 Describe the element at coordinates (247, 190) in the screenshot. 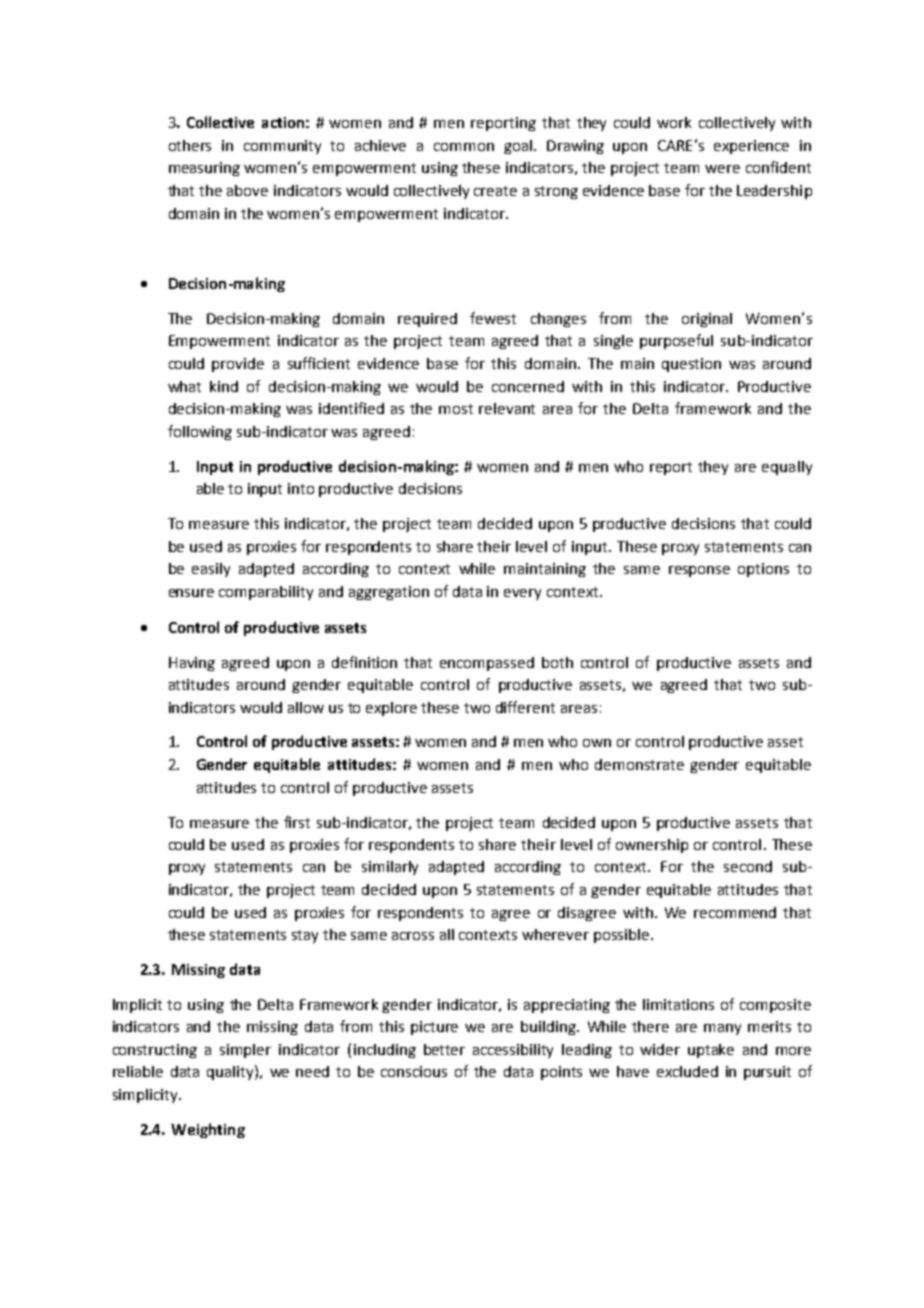

I see `above` at that location.
